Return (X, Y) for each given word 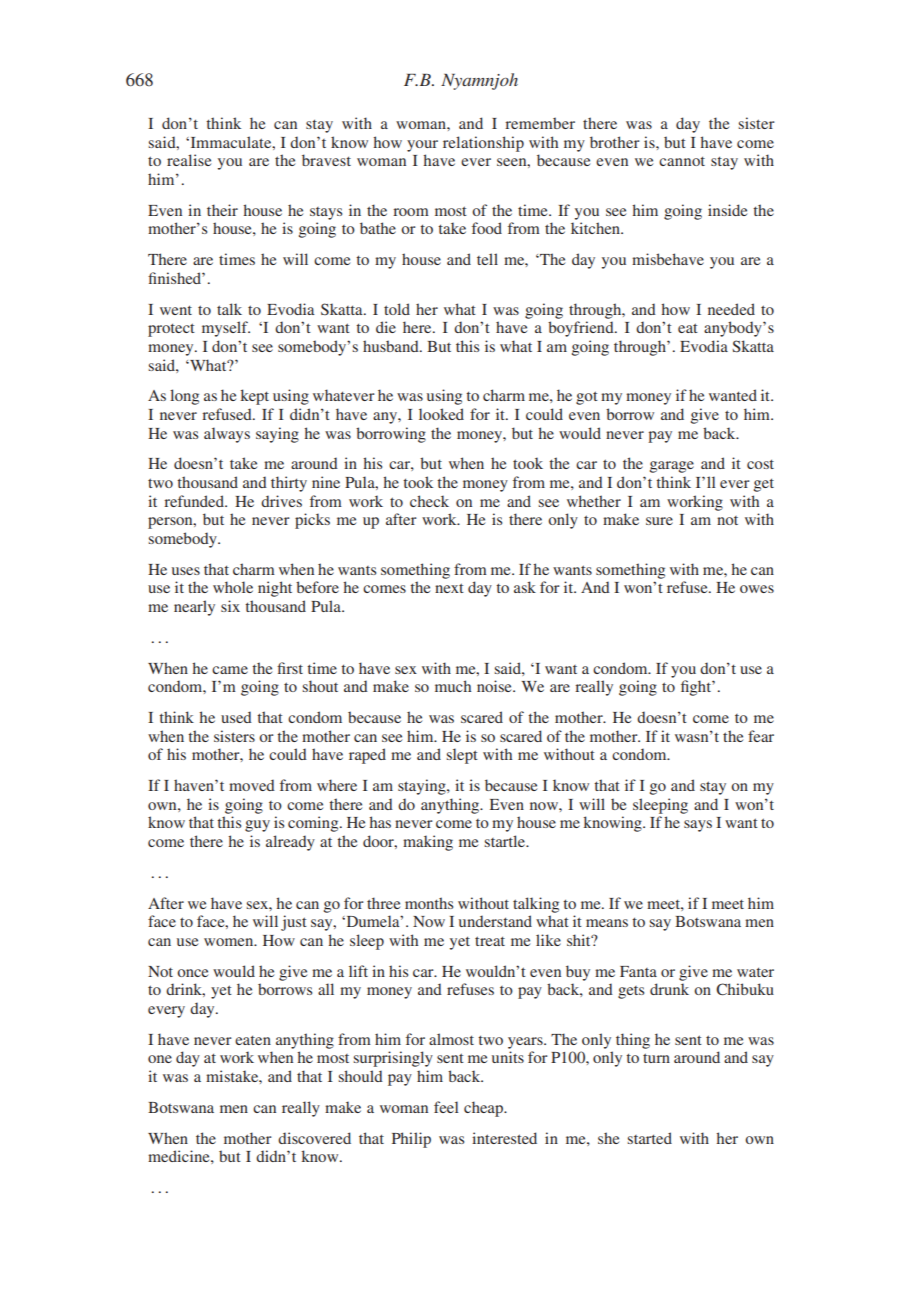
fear (761, 736)
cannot (682, 161)
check (429, 501)
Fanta (638, 971)
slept (462, 756)
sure (659, 521)
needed (731, 309)
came (230, 670)
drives (281, 501)
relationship (483, 144)
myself (226, 329)
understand (495, 921)
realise (189, 160)
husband (392, 346)
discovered (314, 1138)
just (294, 923)
